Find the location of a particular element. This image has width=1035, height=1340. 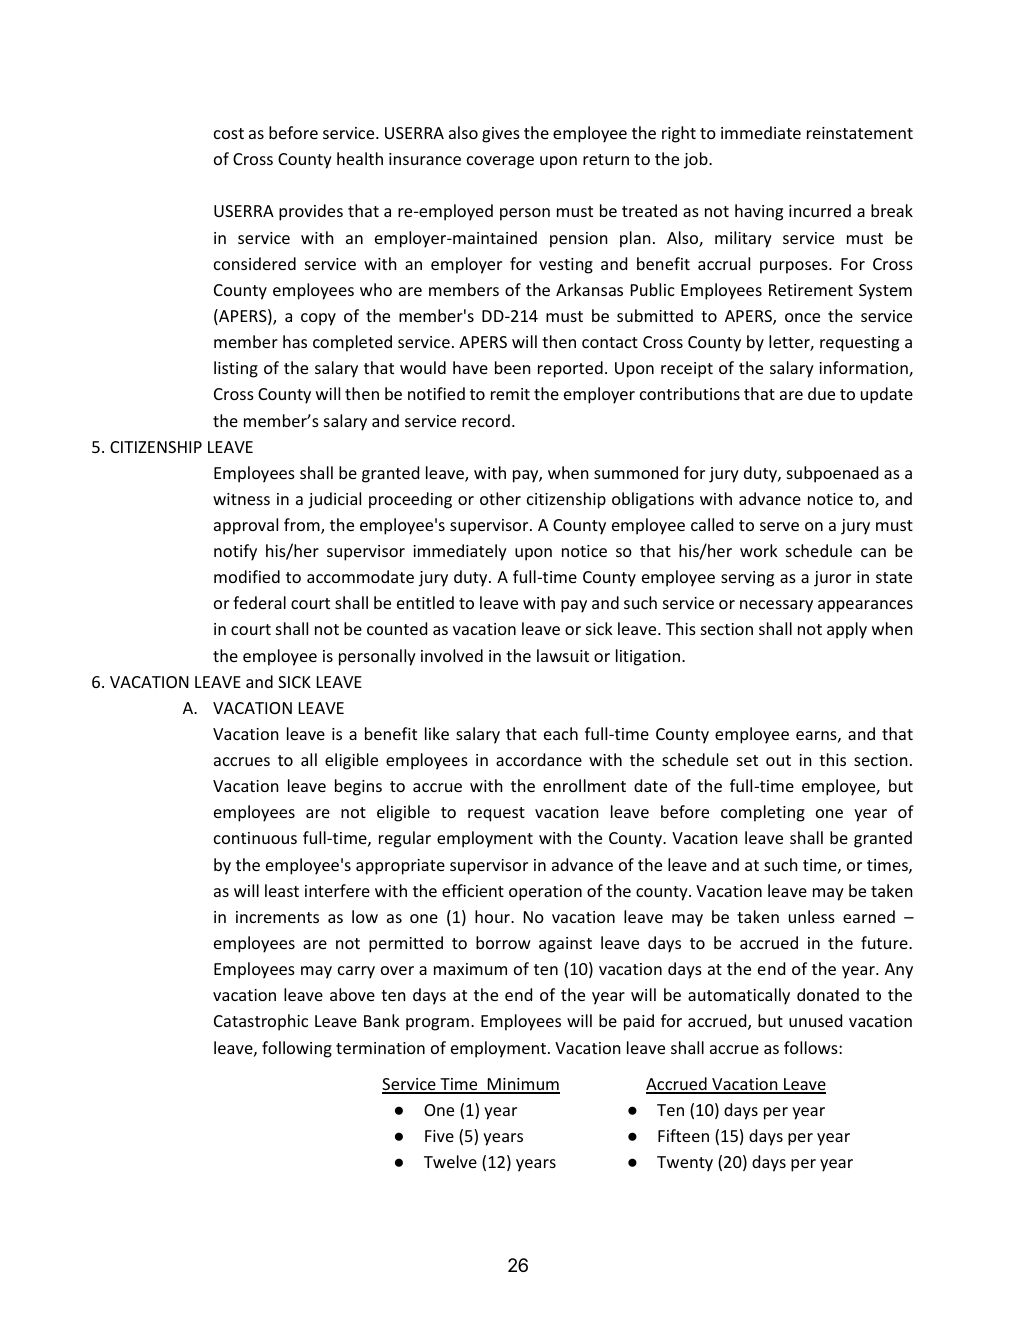

following is located at coordinates (297, 1049).
